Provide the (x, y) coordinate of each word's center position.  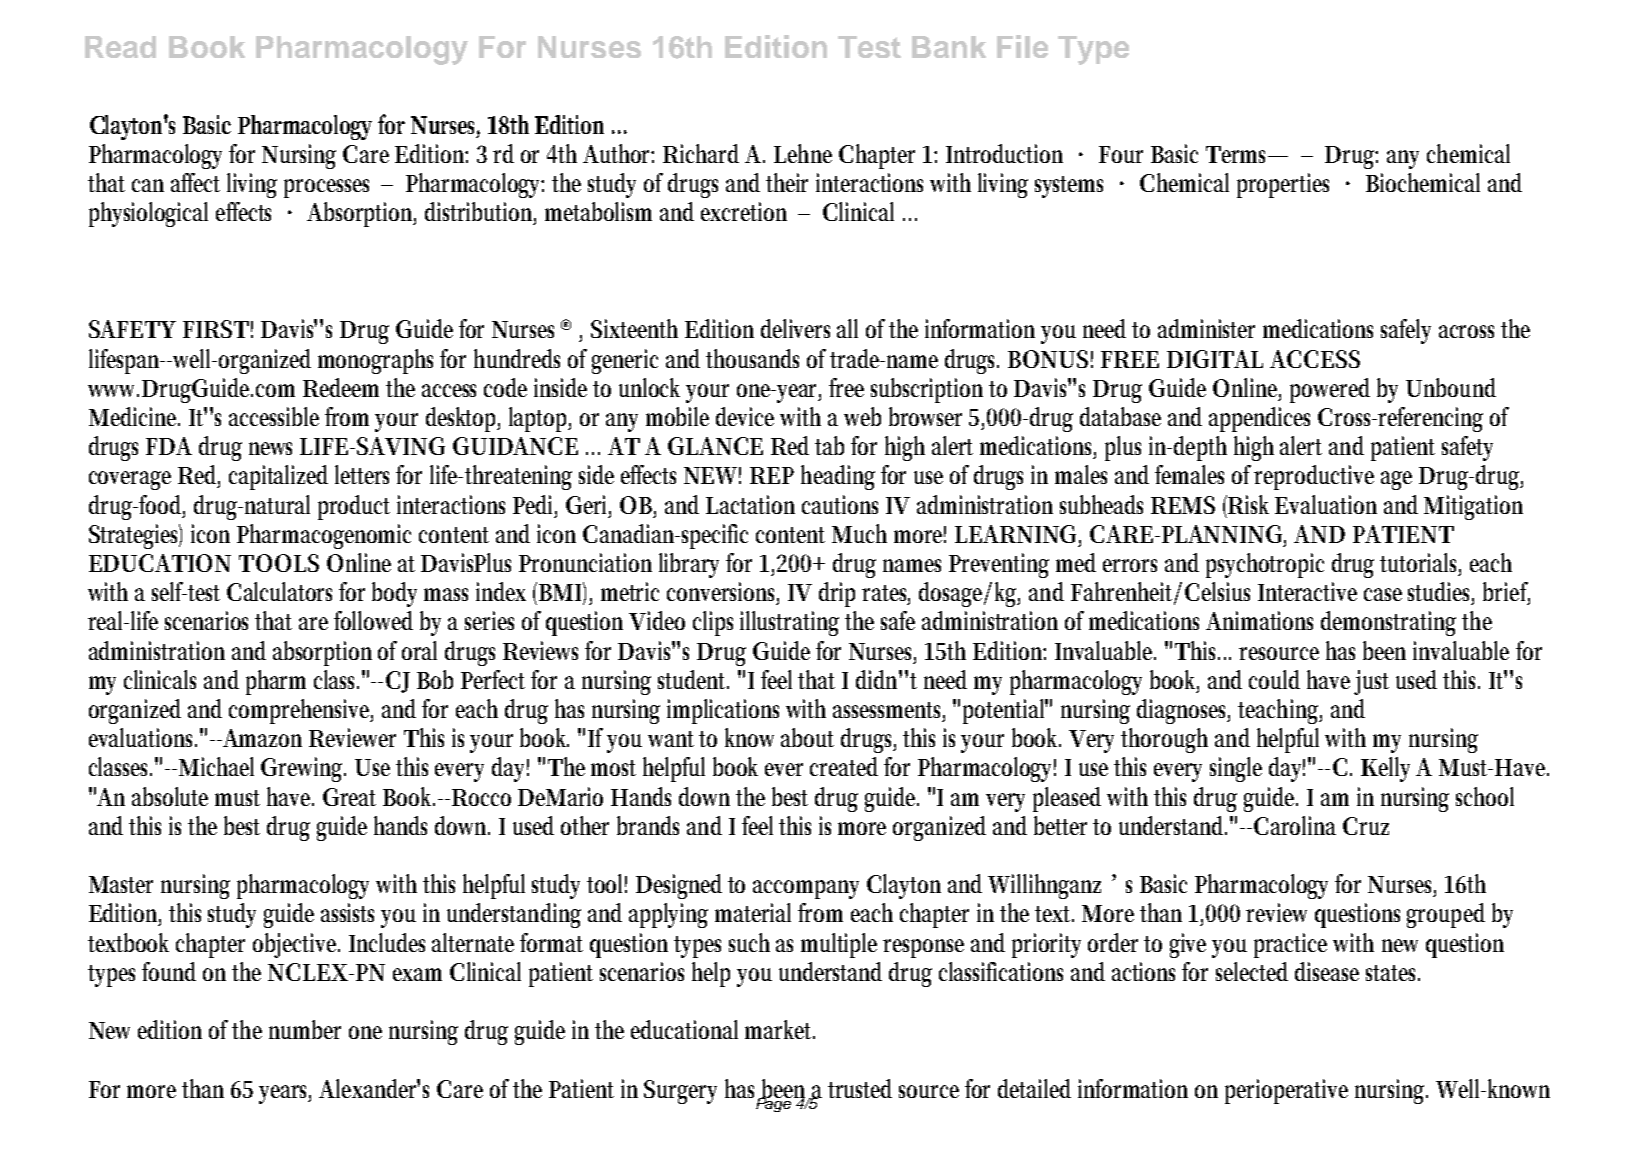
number (305, 1029)
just (1371, 682)
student (693, 679)
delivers (795, 328)
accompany (806, 889)
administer (1206, 328)
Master (121, 884)
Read (120, 47)
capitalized (278, 477)
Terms (1239, 154)
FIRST (216, 329)
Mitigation (1473, 507)
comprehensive (301, 711)
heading (838, 477)
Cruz (1366, 826)
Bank (949, 47)
